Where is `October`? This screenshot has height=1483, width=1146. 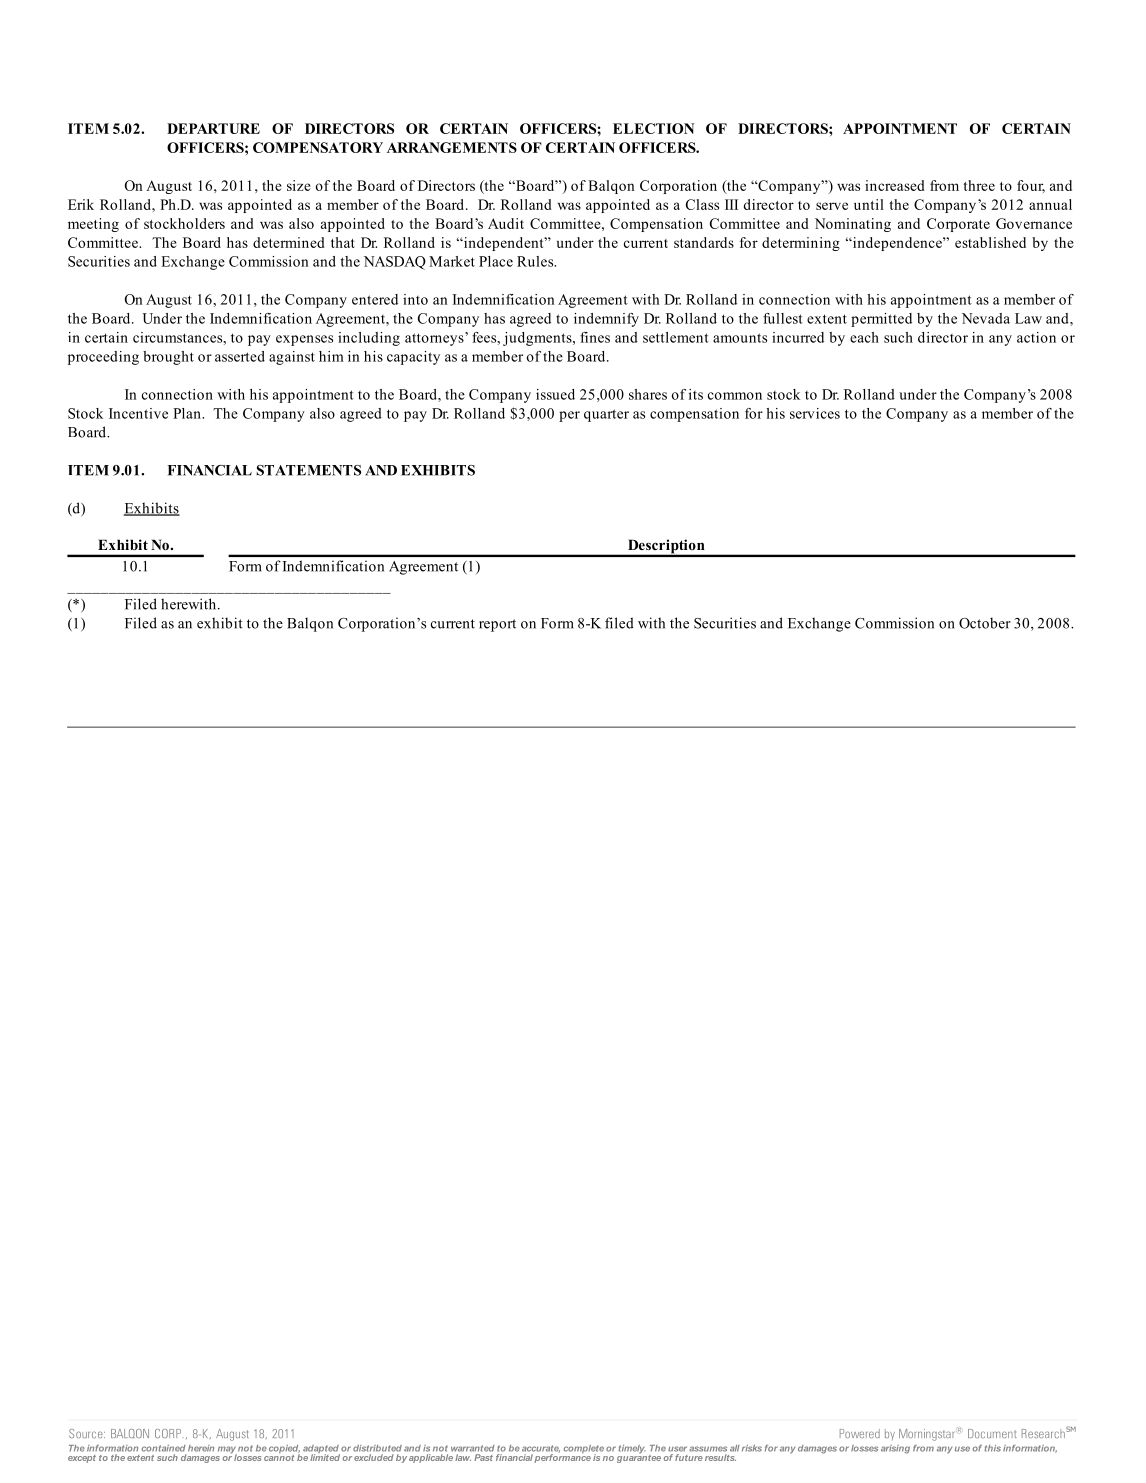 October is located at coordinates (985, 623).
